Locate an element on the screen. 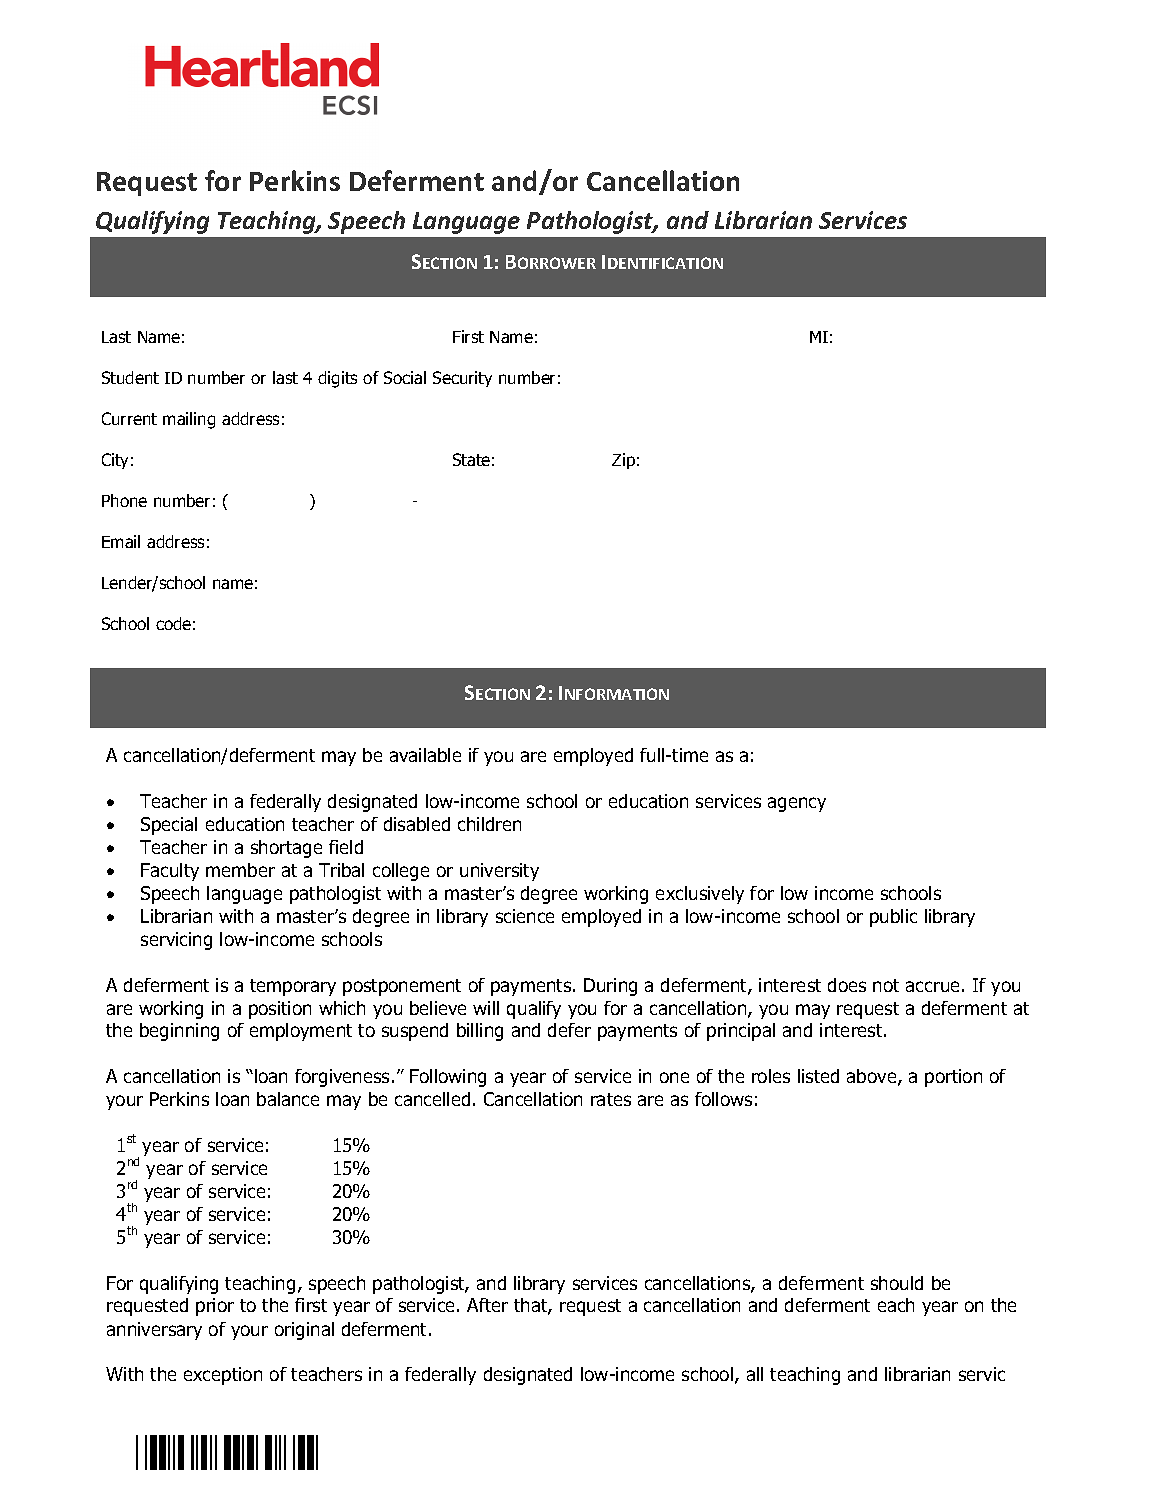 Image resolution: width=1162 pixels, height=1504 pixels. balance is located at coordinates (288, 1099).
